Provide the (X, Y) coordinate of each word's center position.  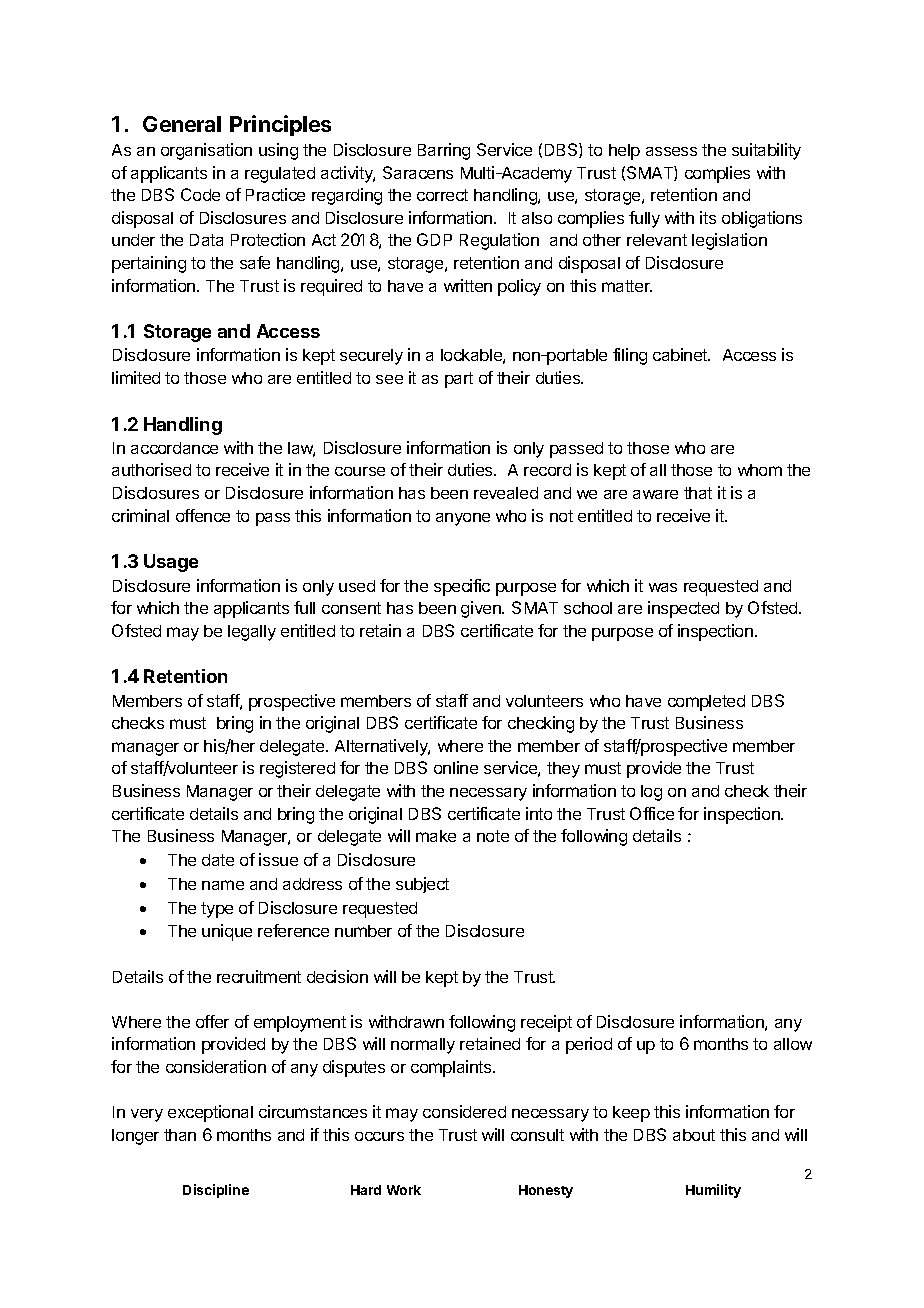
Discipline (216, 1191)
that (698, 493)
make (436, 836)
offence (203, 515)
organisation (206, 151)
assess (671, 151)
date (218, 860)
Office (652, 813)
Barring (444, 151)
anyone (463, 519)
